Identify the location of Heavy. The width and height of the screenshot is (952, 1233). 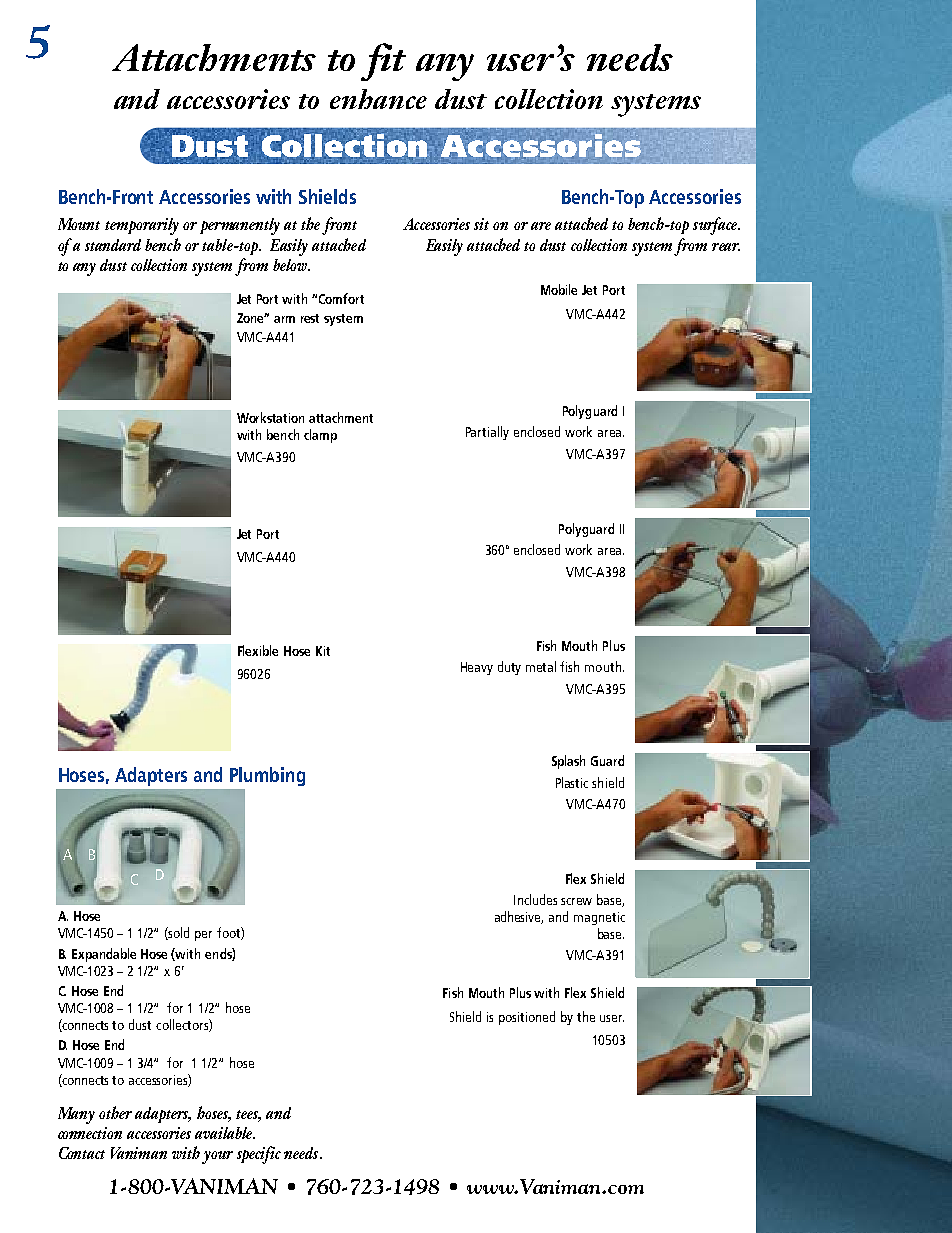
(477, 668).
